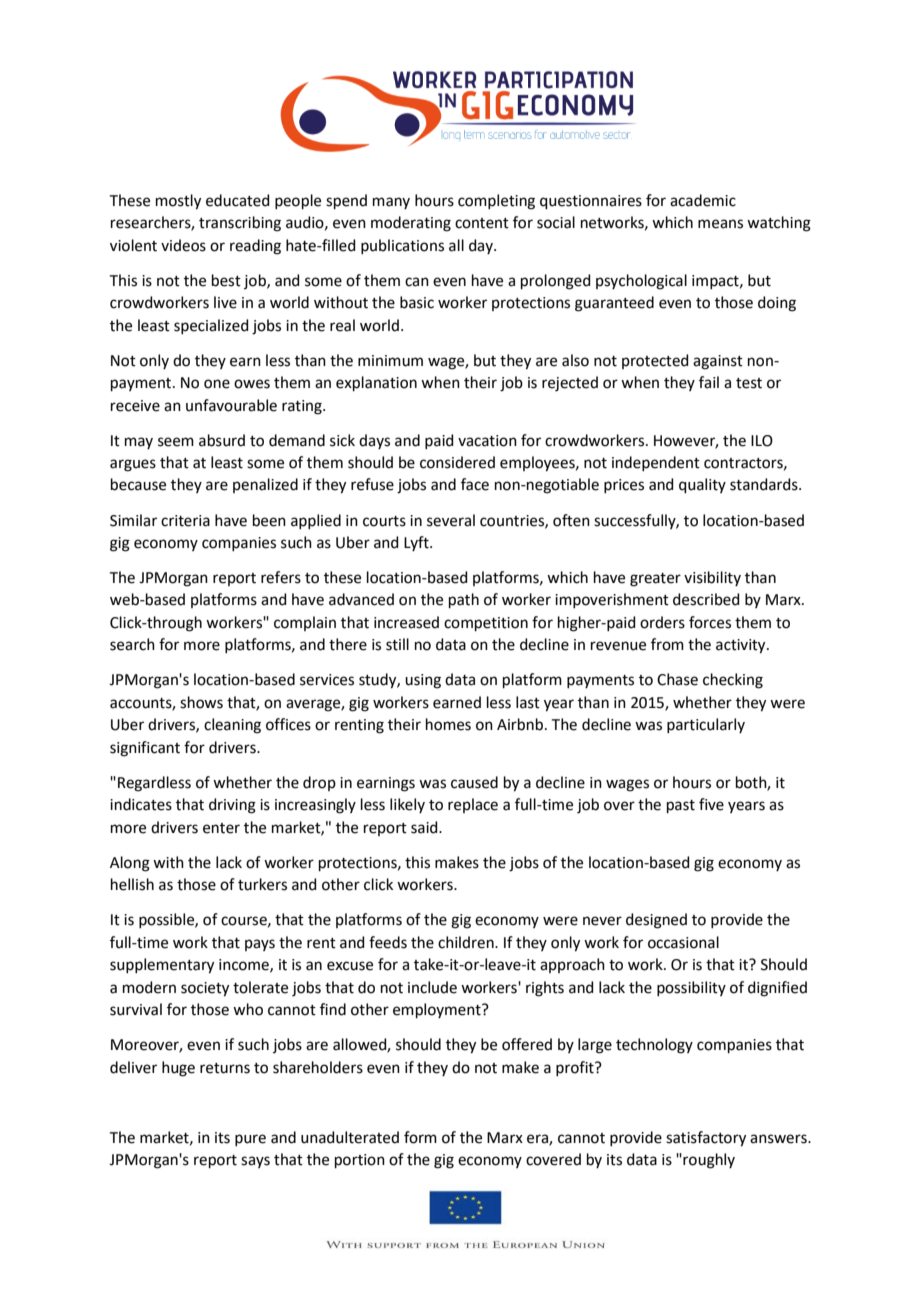  Describe the element at coordinates (677, 679) in the screenshot. I see `Chase` at that location.
